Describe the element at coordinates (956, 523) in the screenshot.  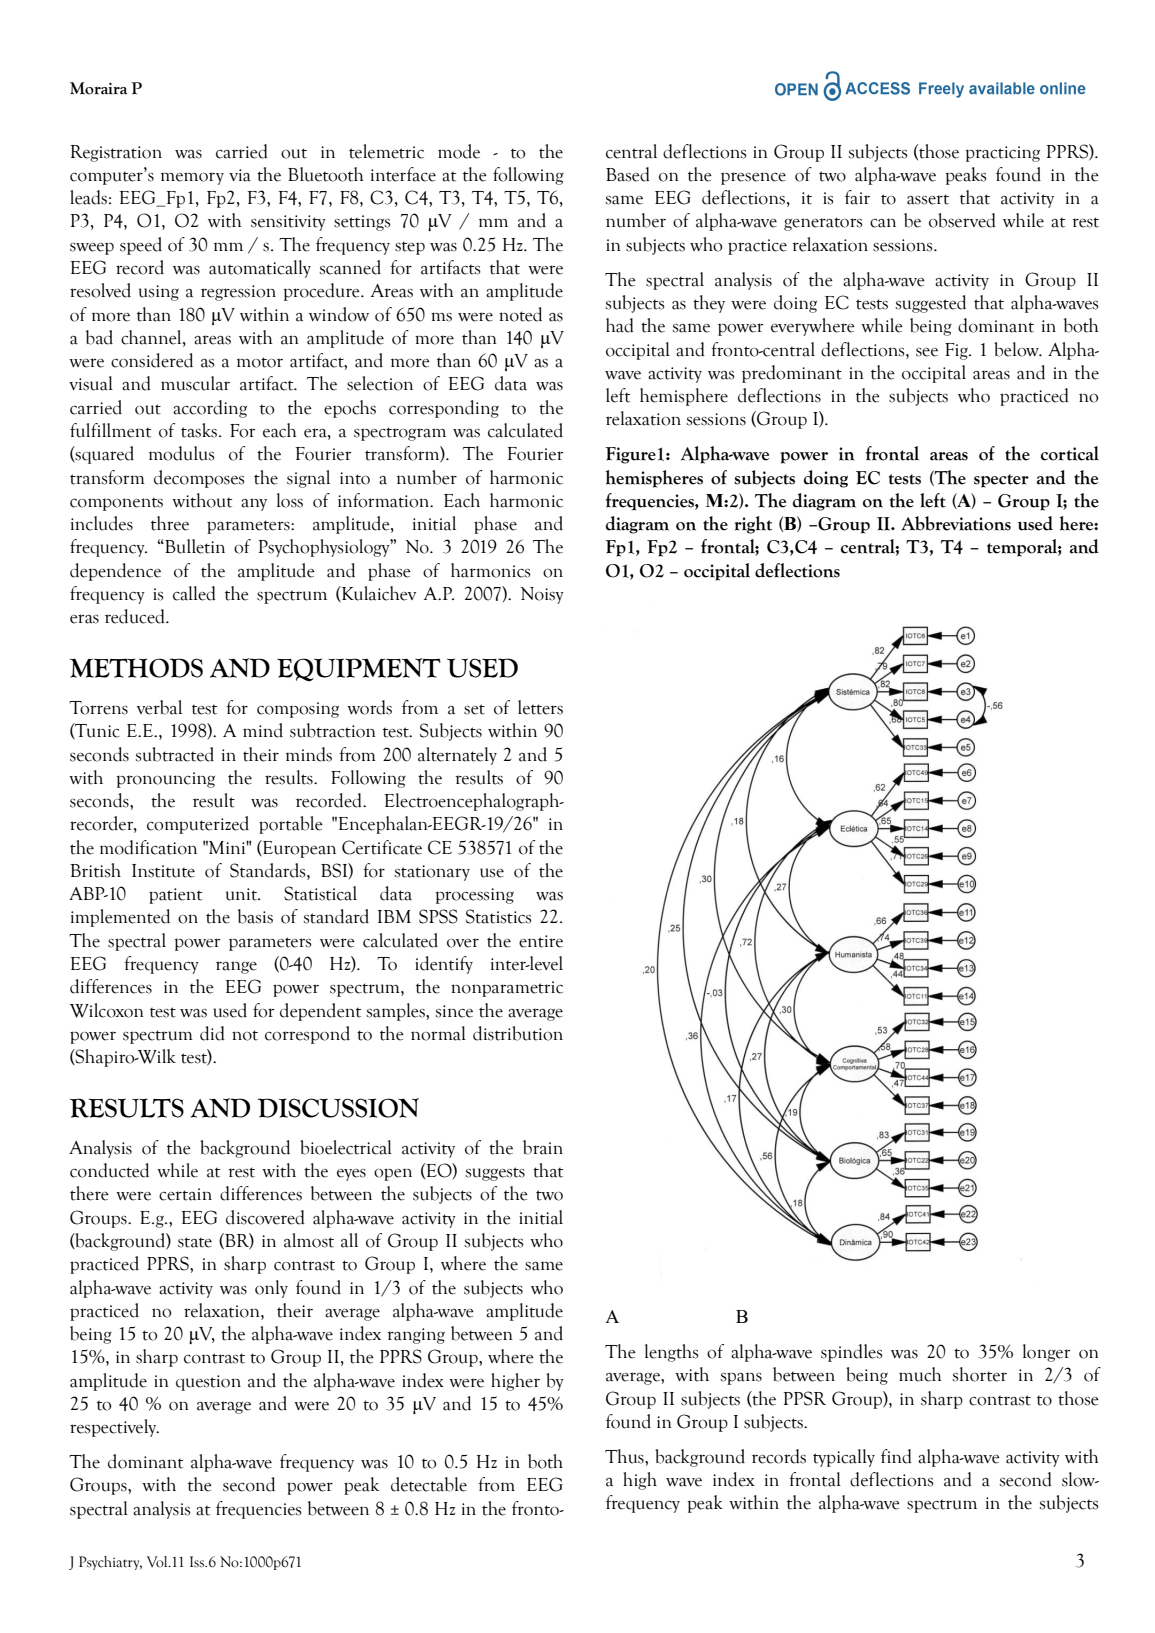
I see `Abbreviations` at that location.
